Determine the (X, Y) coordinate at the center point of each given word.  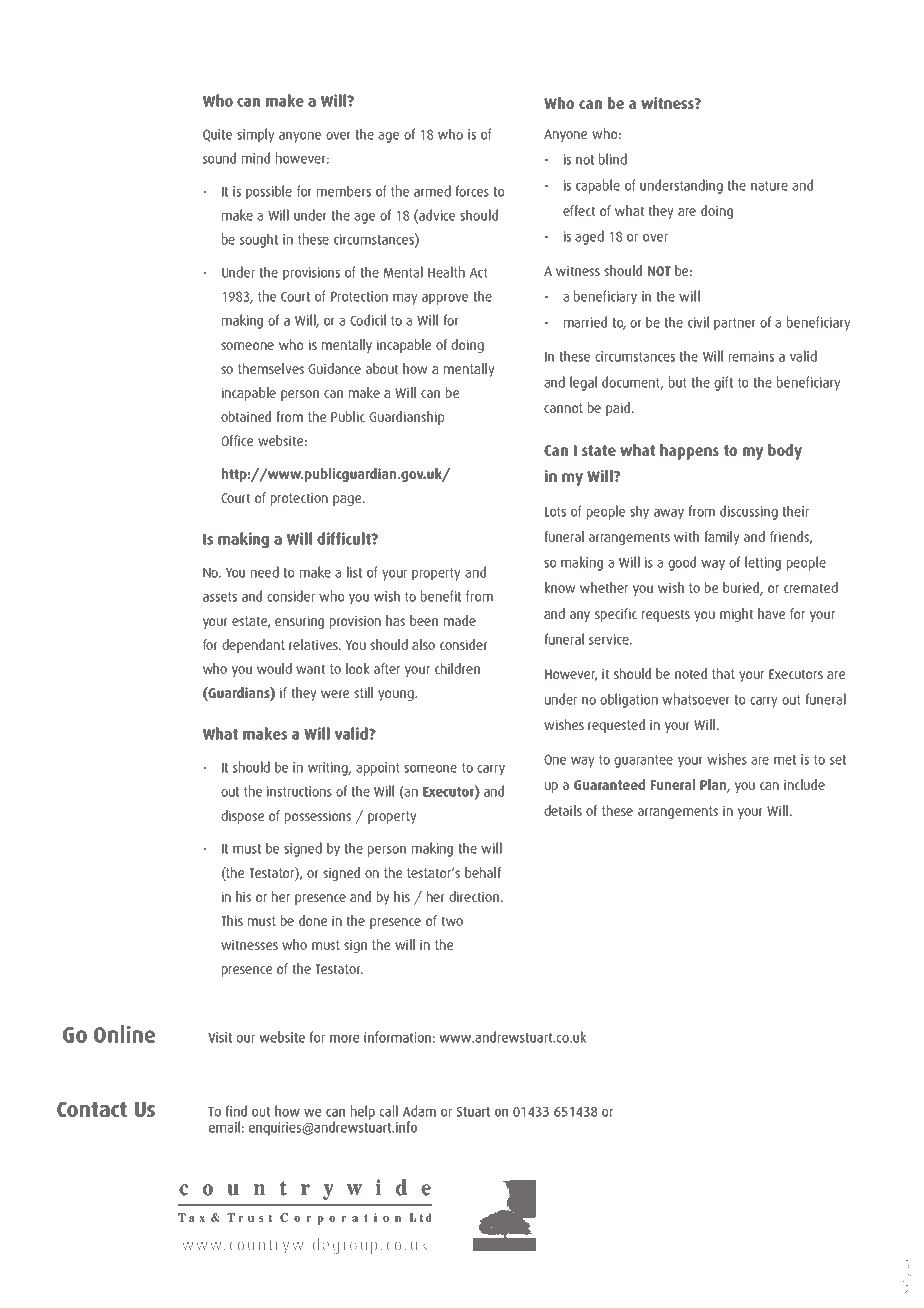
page (348, 500)
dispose (242, 817)
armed (432, 191)
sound (219, 158)
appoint (378, 769)
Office (237, 440)
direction (475, 896)
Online (124, 1034)
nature (769, 186)
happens (689, 452)
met (785, 760)
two (452, 921)
